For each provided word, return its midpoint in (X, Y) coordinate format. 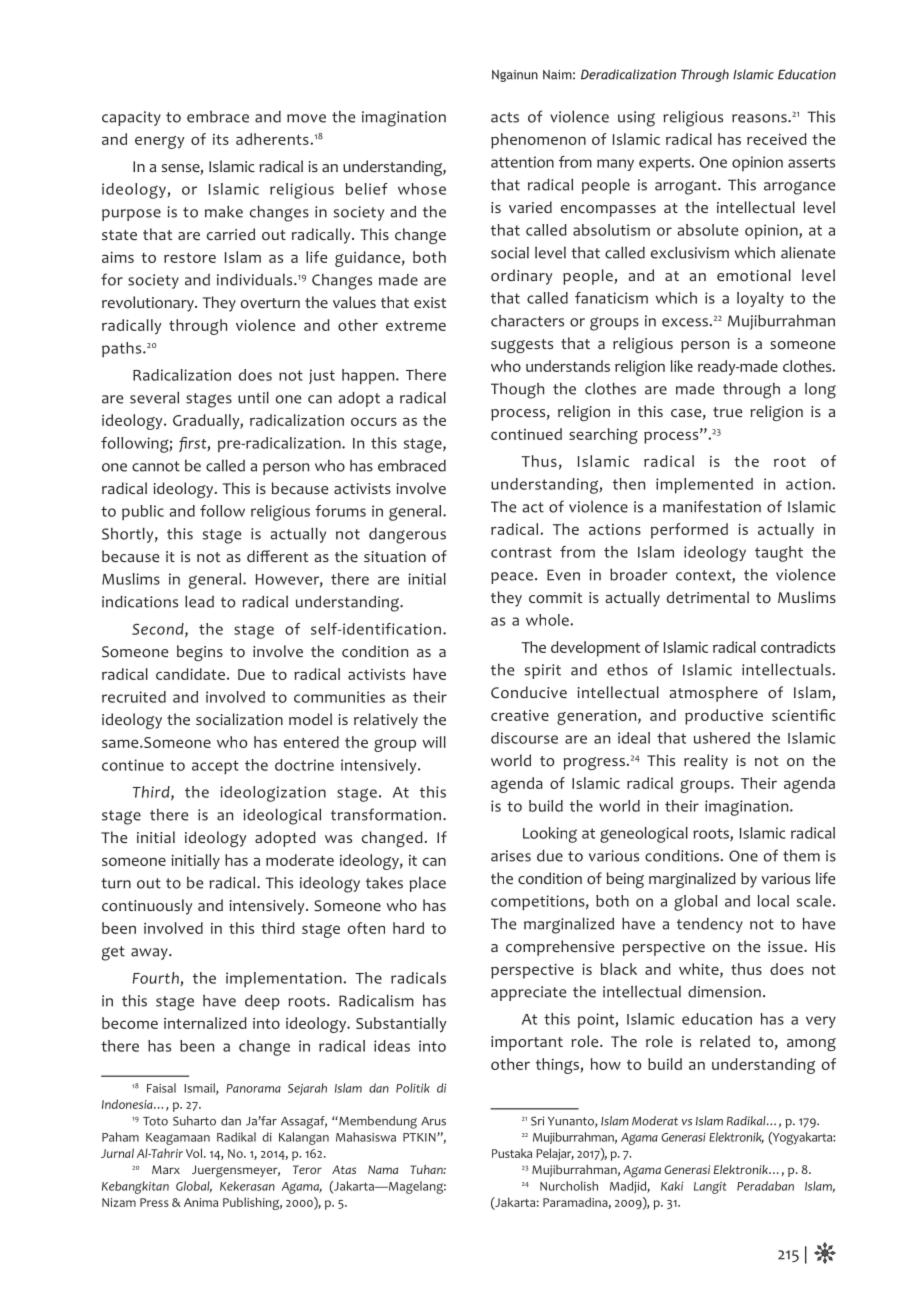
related (725, 1041)
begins (200, 653)
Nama (383, 1169)
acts (505, 117)
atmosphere (714, 694)
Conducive (529, 692)
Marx (166, 1169)
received (777, 139)
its (221, 139)
